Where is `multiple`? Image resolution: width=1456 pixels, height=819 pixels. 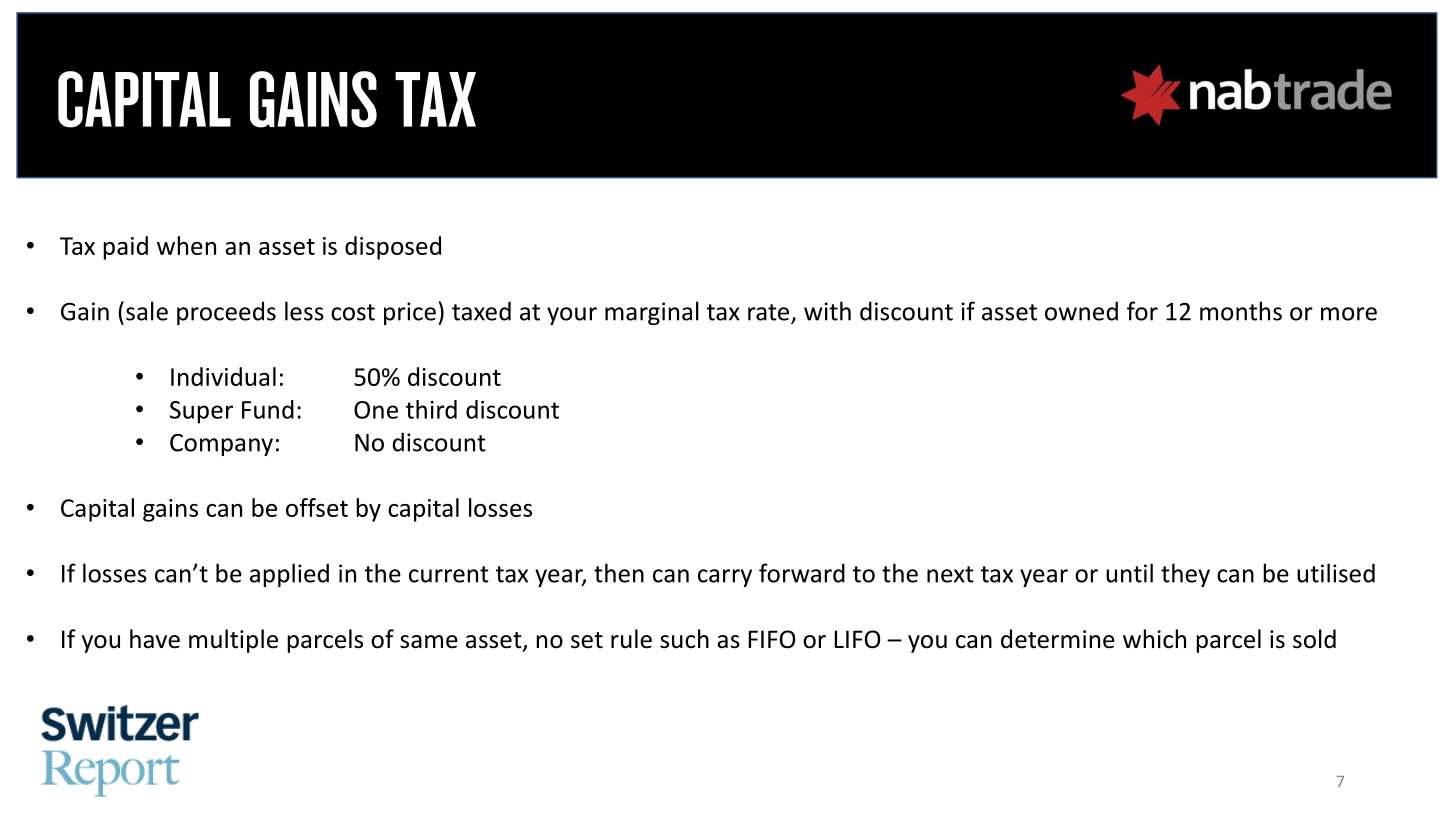
multiple is located at coordinates (233, 641).
